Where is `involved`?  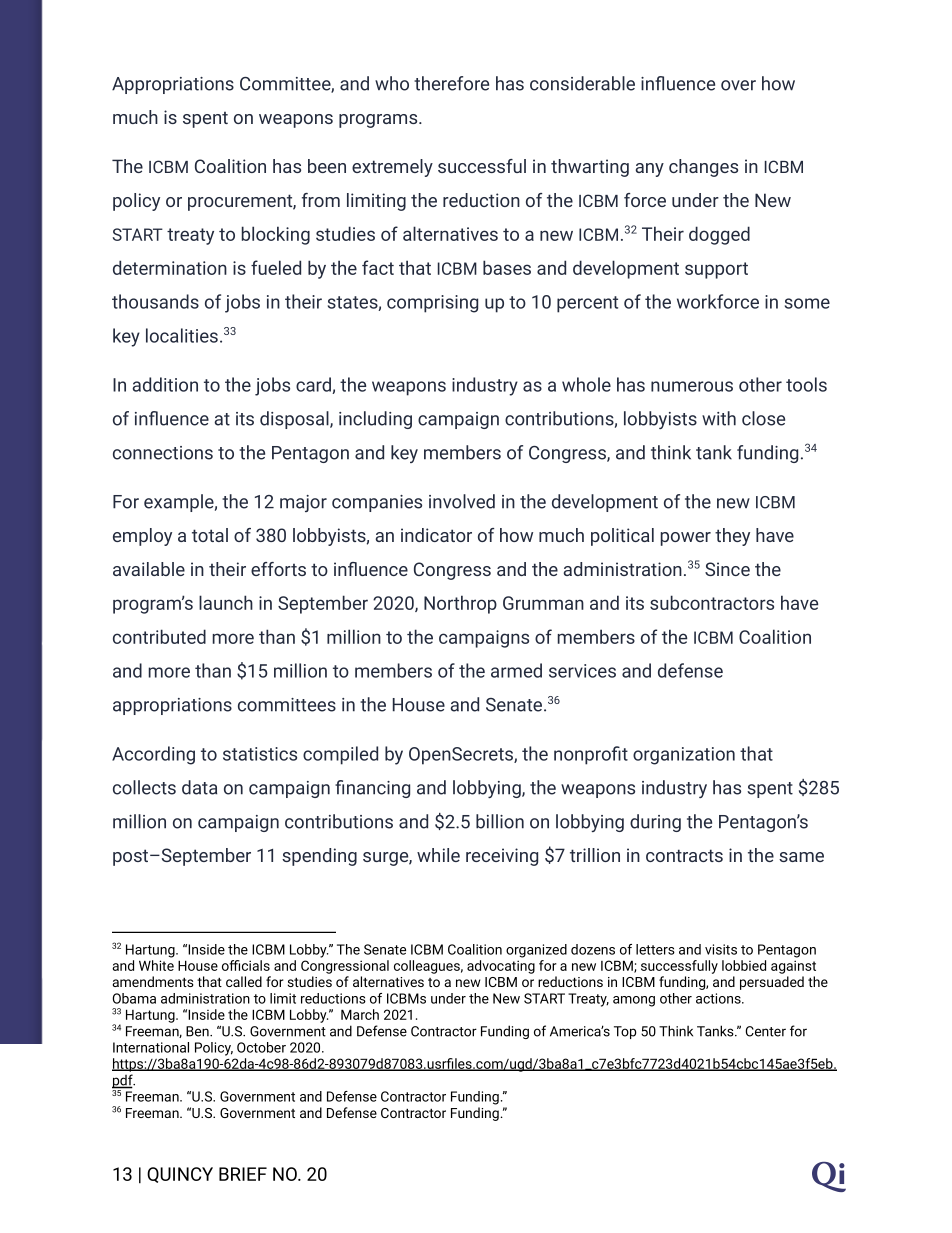 involved is located at coordinates (462, 501).
